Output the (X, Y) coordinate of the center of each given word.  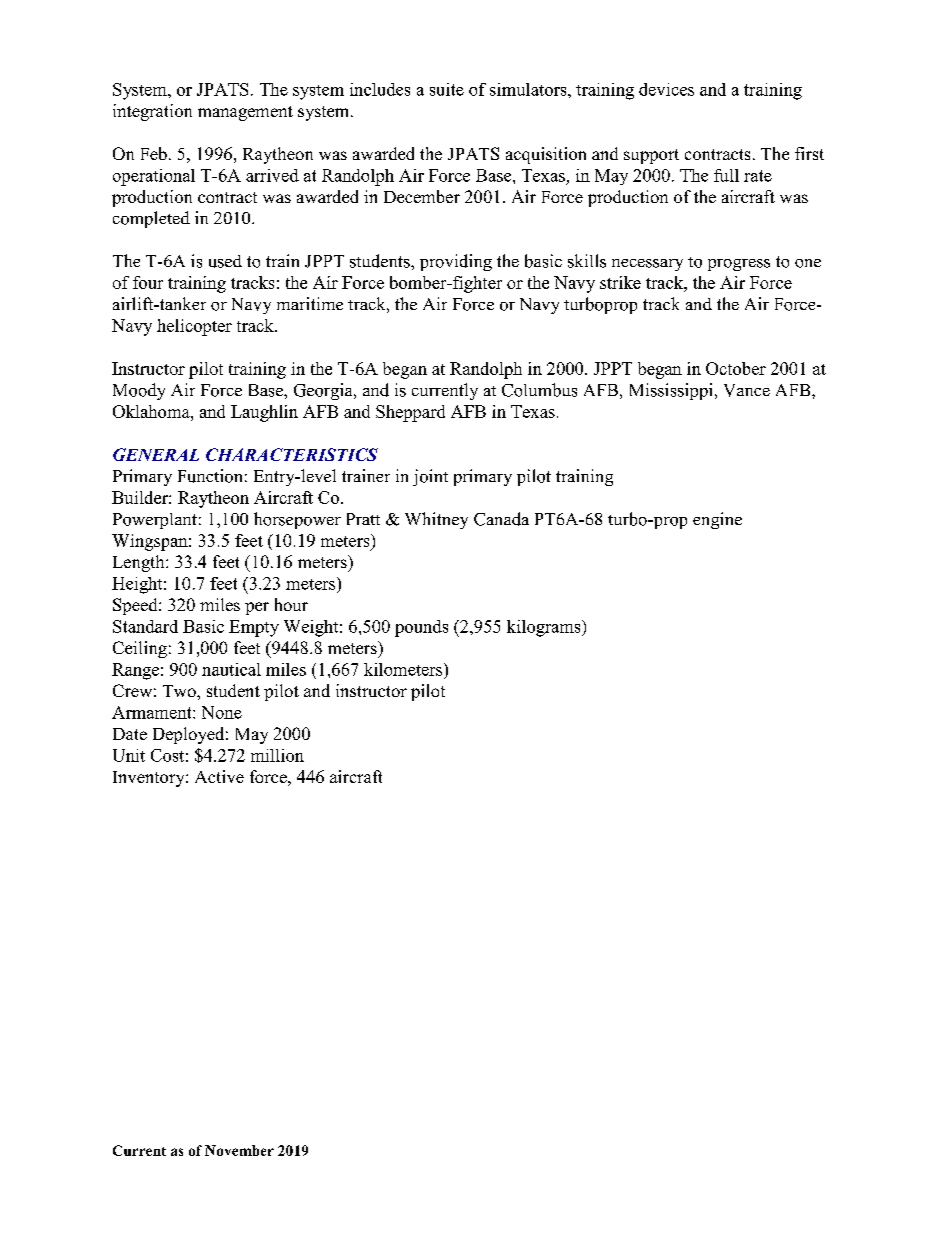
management (245, 113)
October (736, 368)
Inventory (150, 779)
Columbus (539, 390)
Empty (254, 628)
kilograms (545, 628)
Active (219, 776)
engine (717, 520)
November (239, 1150)
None (222, 712)
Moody (139, 391)
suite (447, 89)
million (277, 755)
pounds (421, 628)
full (726, 175)
